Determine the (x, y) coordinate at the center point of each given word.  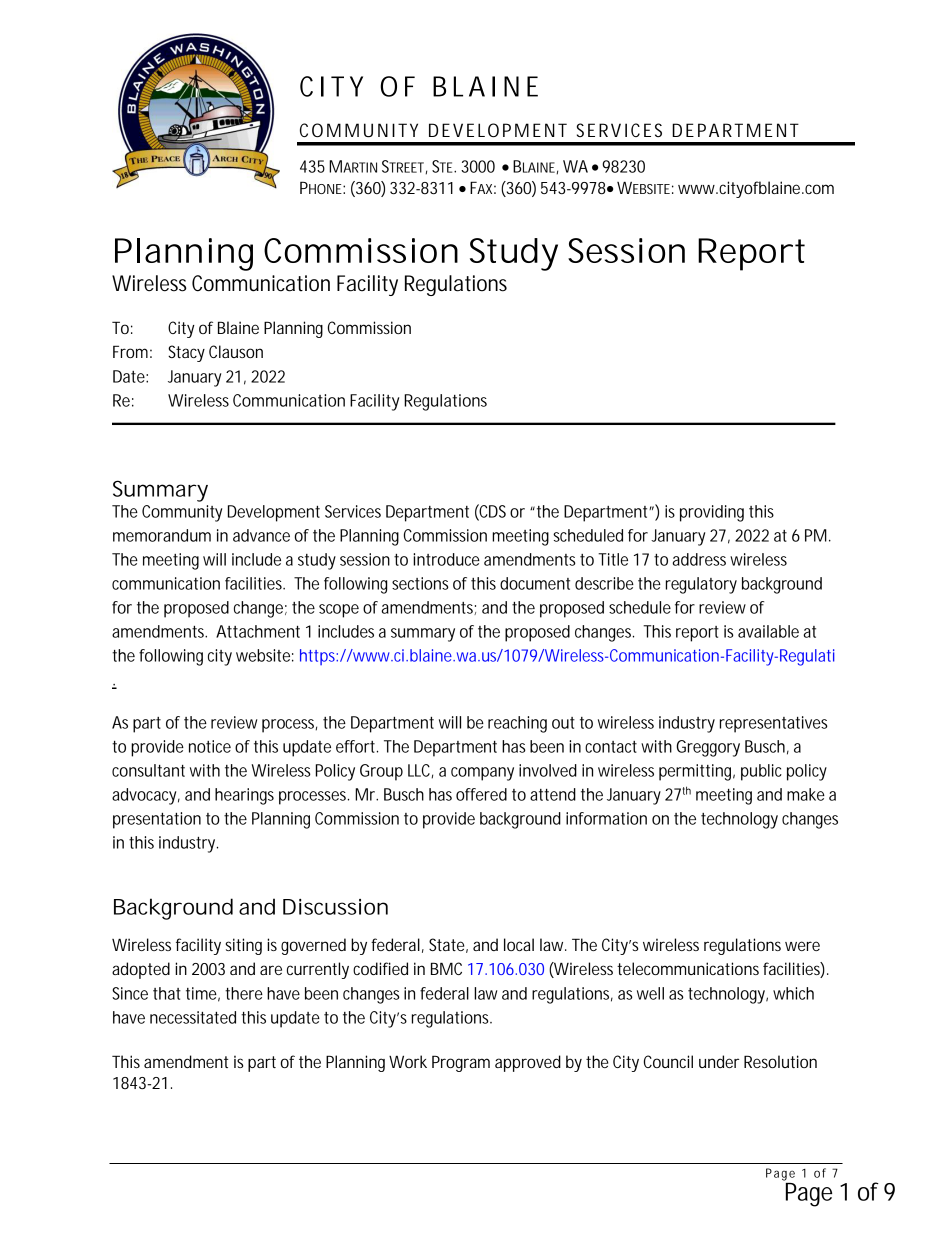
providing (712, 513)
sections (420, 583)
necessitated (193, 1017)
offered (481, 794)
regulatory (701, 585)
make (806, 794)
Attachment (258, 631)
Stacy (186, 353)
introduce (446, 559)
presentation (157, 820)
